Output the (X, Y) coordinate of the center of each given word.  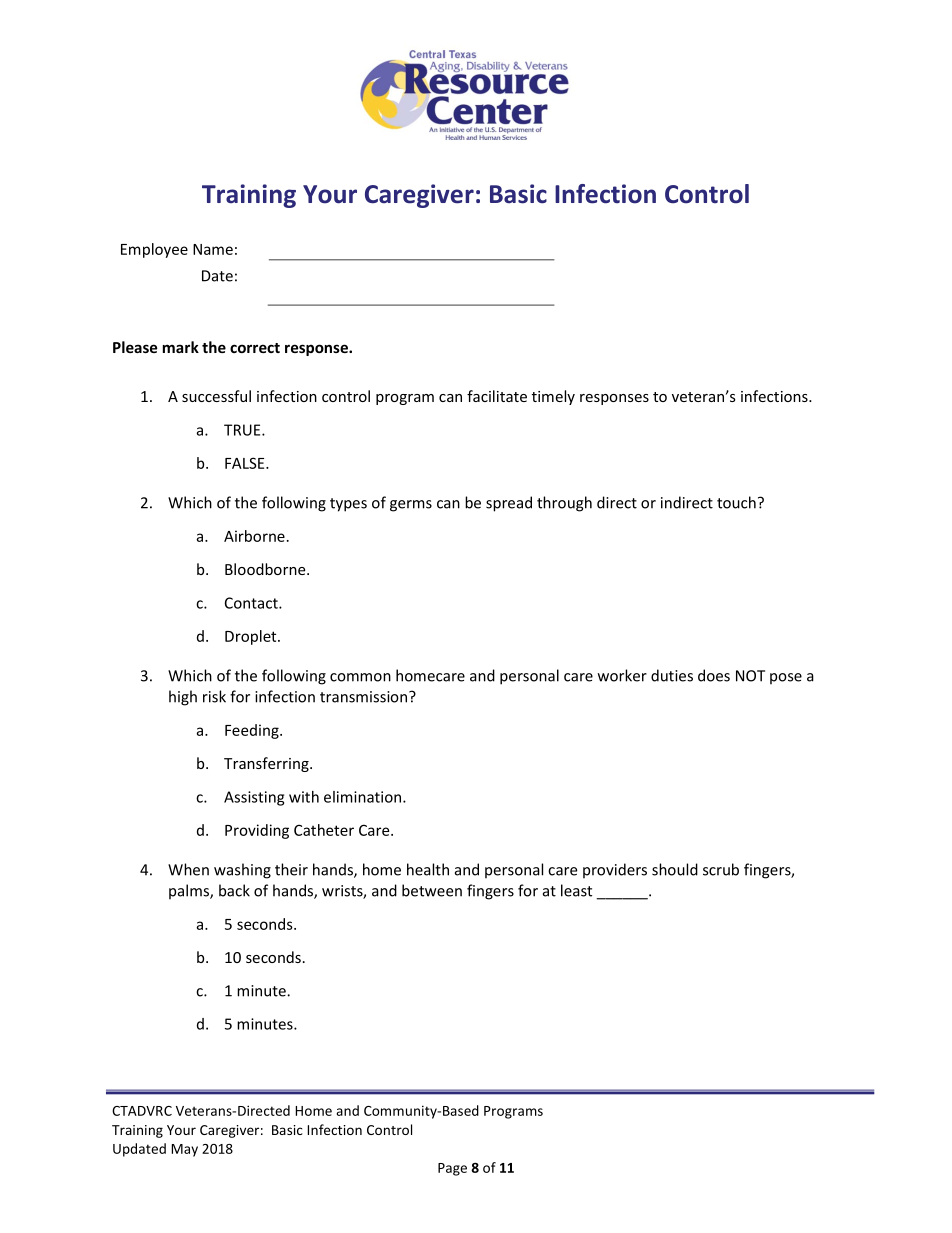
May (184, 1150)
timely (553, 397)
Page (452, 1169)
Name (213, 249)
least (576, 890)
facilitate (497, 396)
